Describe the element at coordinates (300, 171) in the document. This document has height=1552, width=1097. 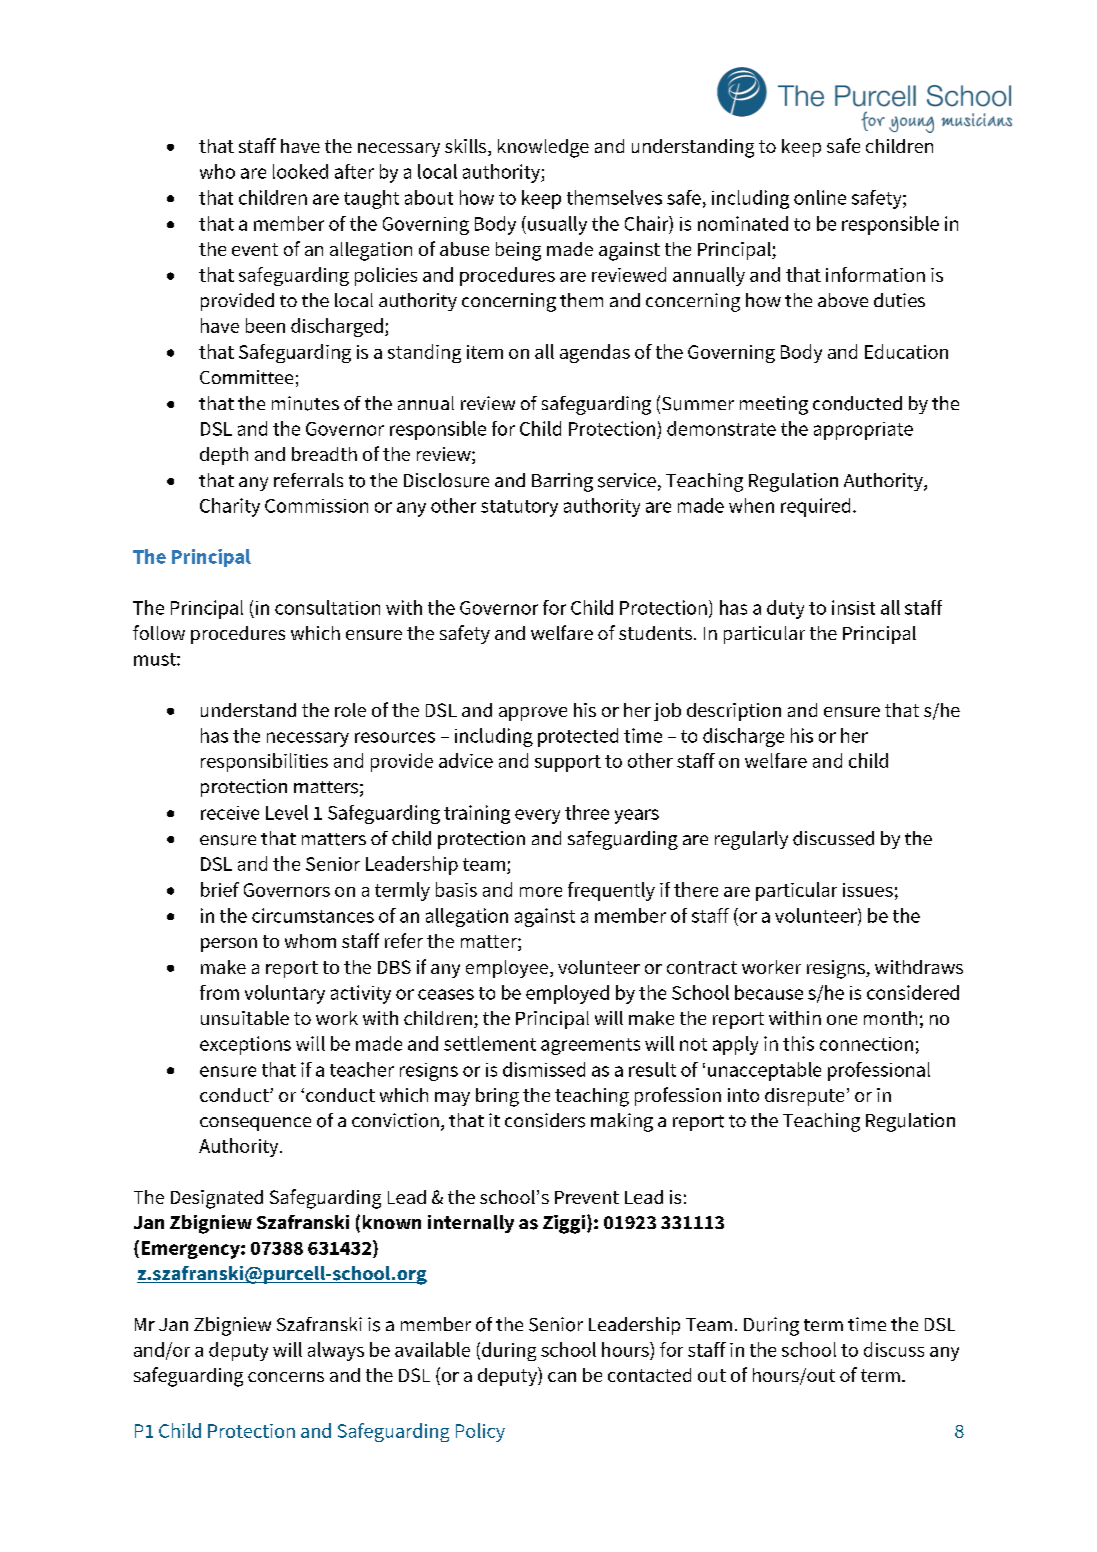
I see `looked` at that location.
